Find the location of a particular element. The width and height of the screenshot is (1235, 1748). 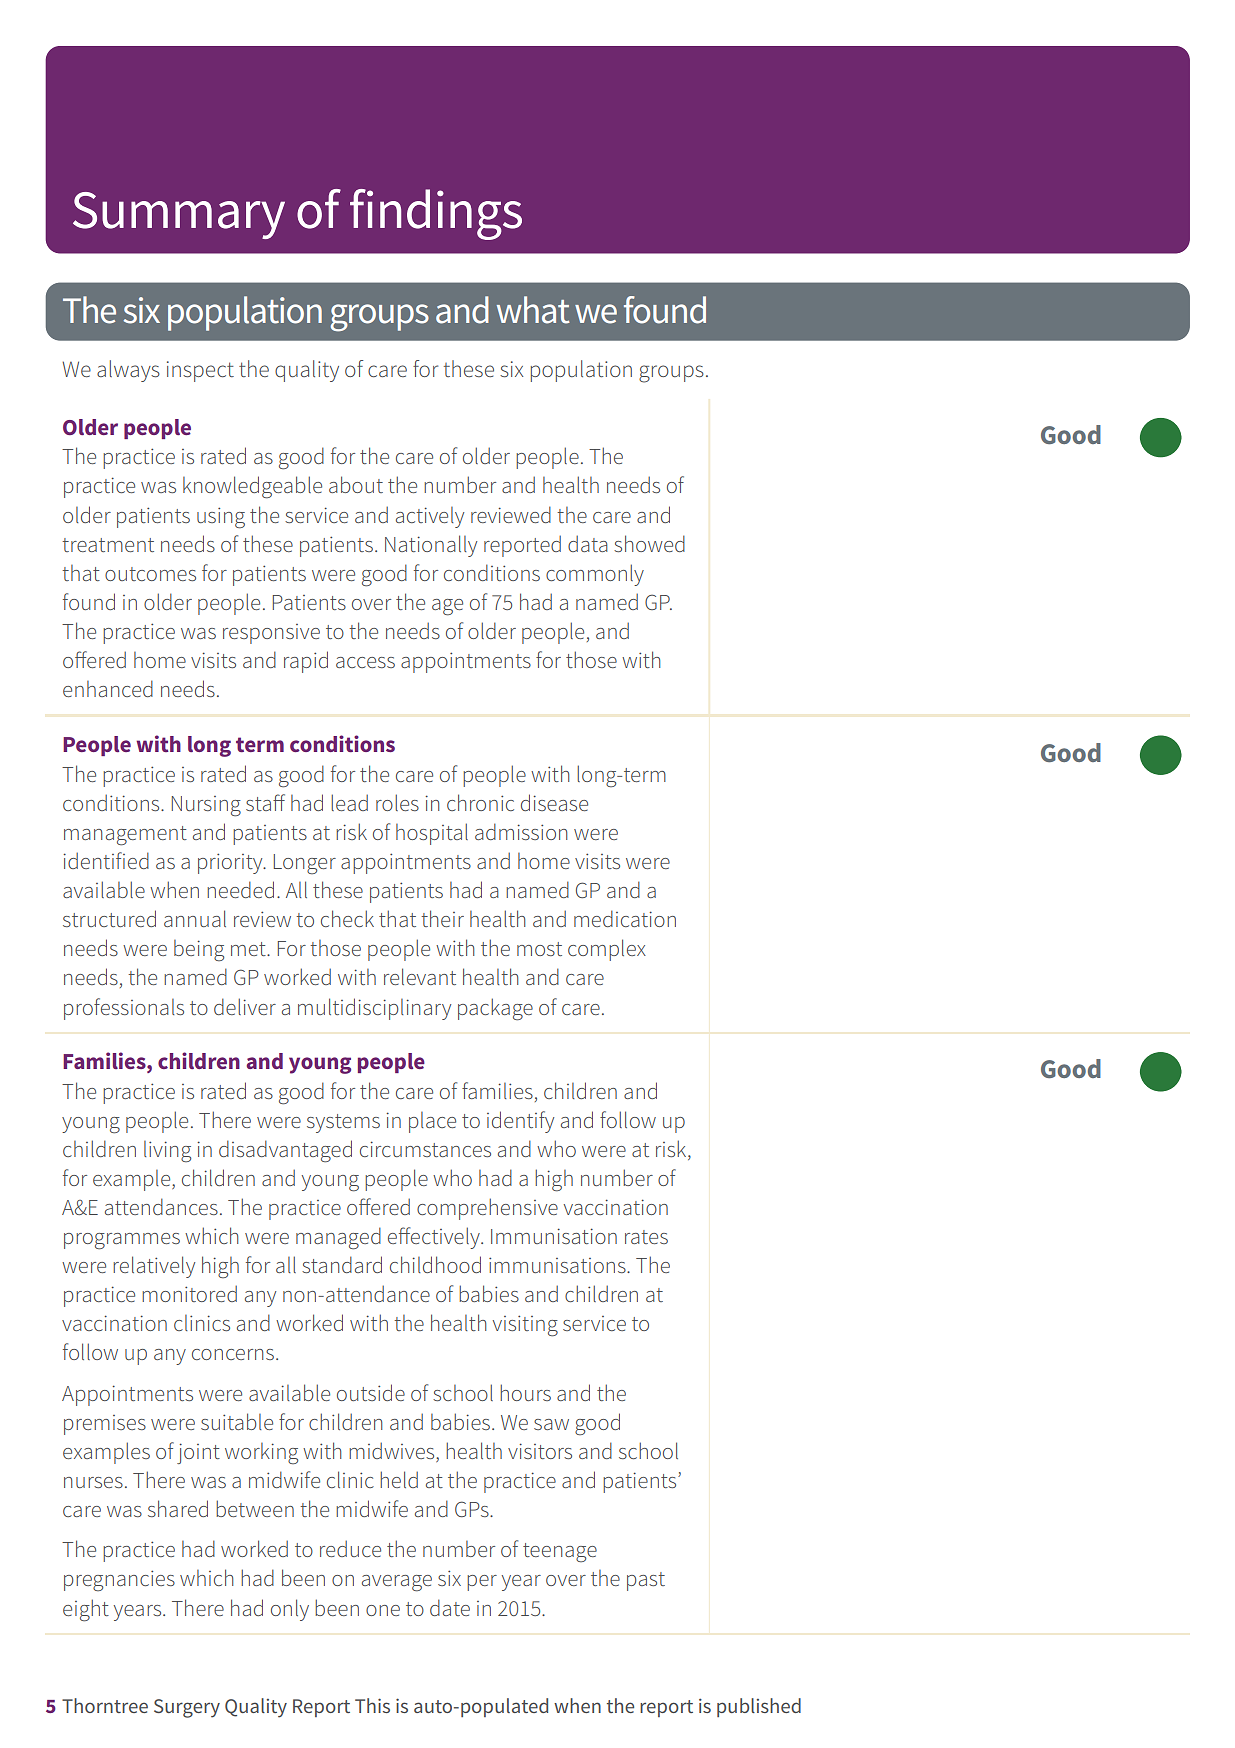

relevant is located at coordinates (420, 976).
